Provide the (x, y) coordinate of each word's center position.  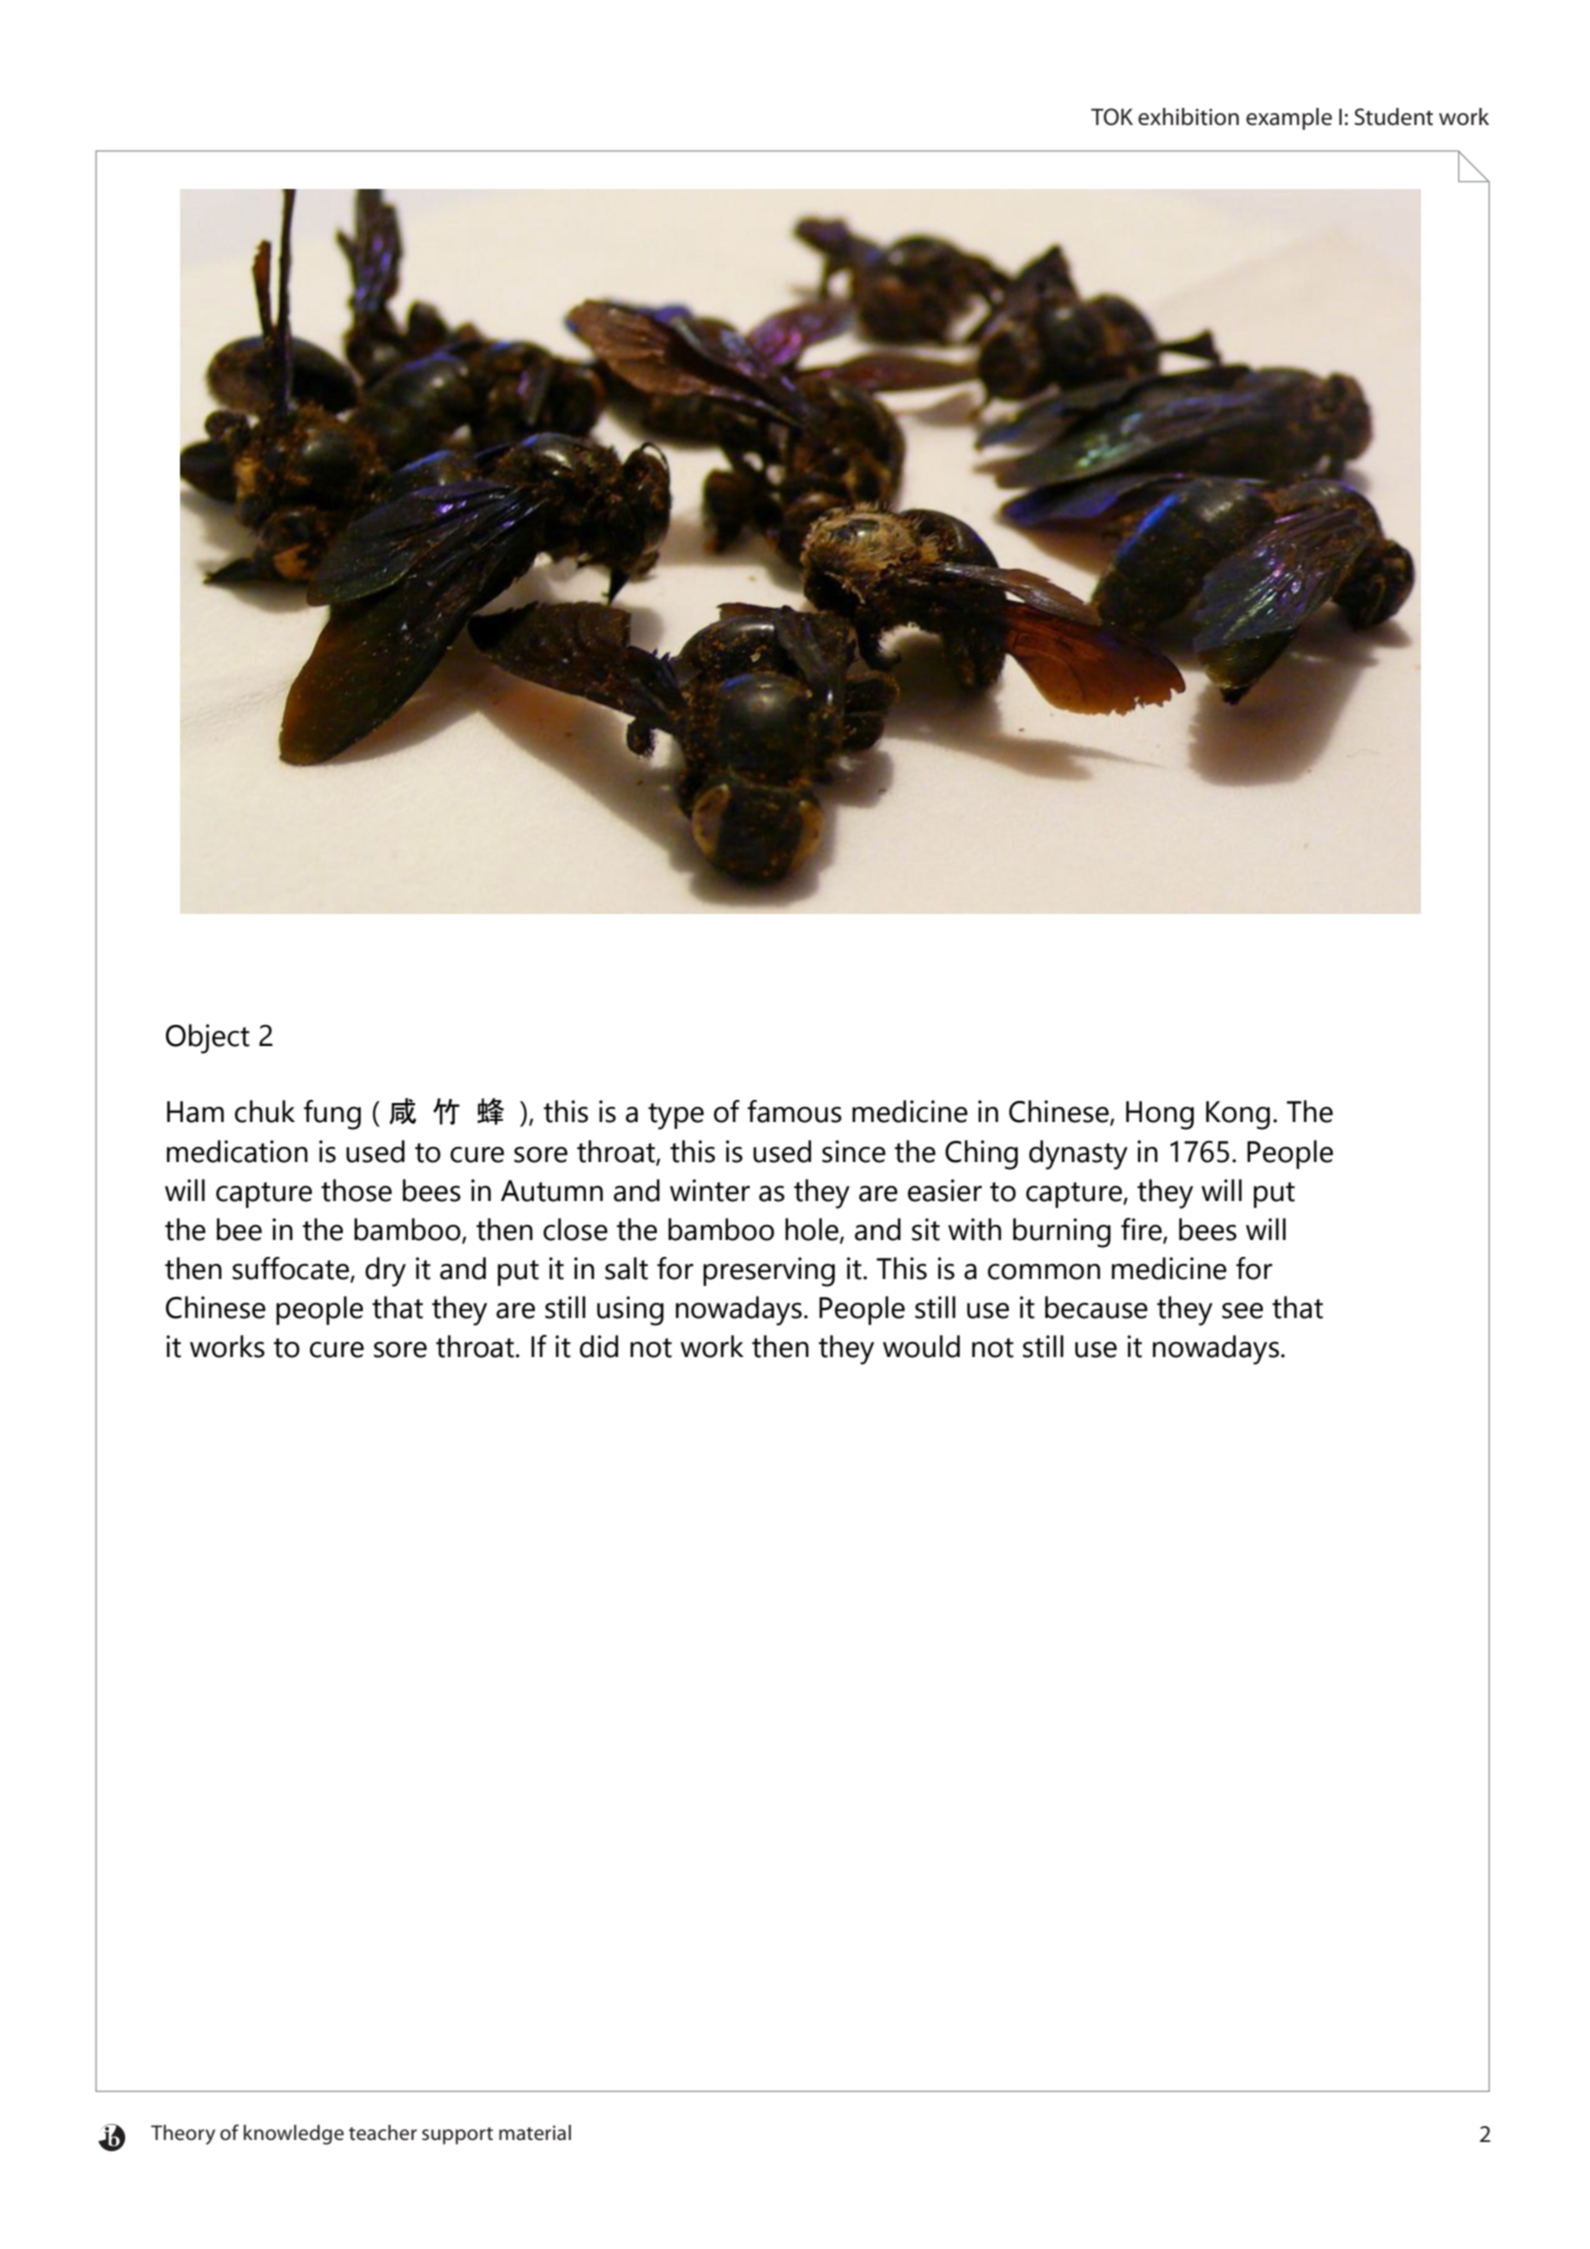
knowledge (293, 2135)
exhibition (1188, 117)
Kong (1238, 1115)
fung (332, 1115)
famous (794, 1111)
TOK (1112, 117)
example (1289, 119)
